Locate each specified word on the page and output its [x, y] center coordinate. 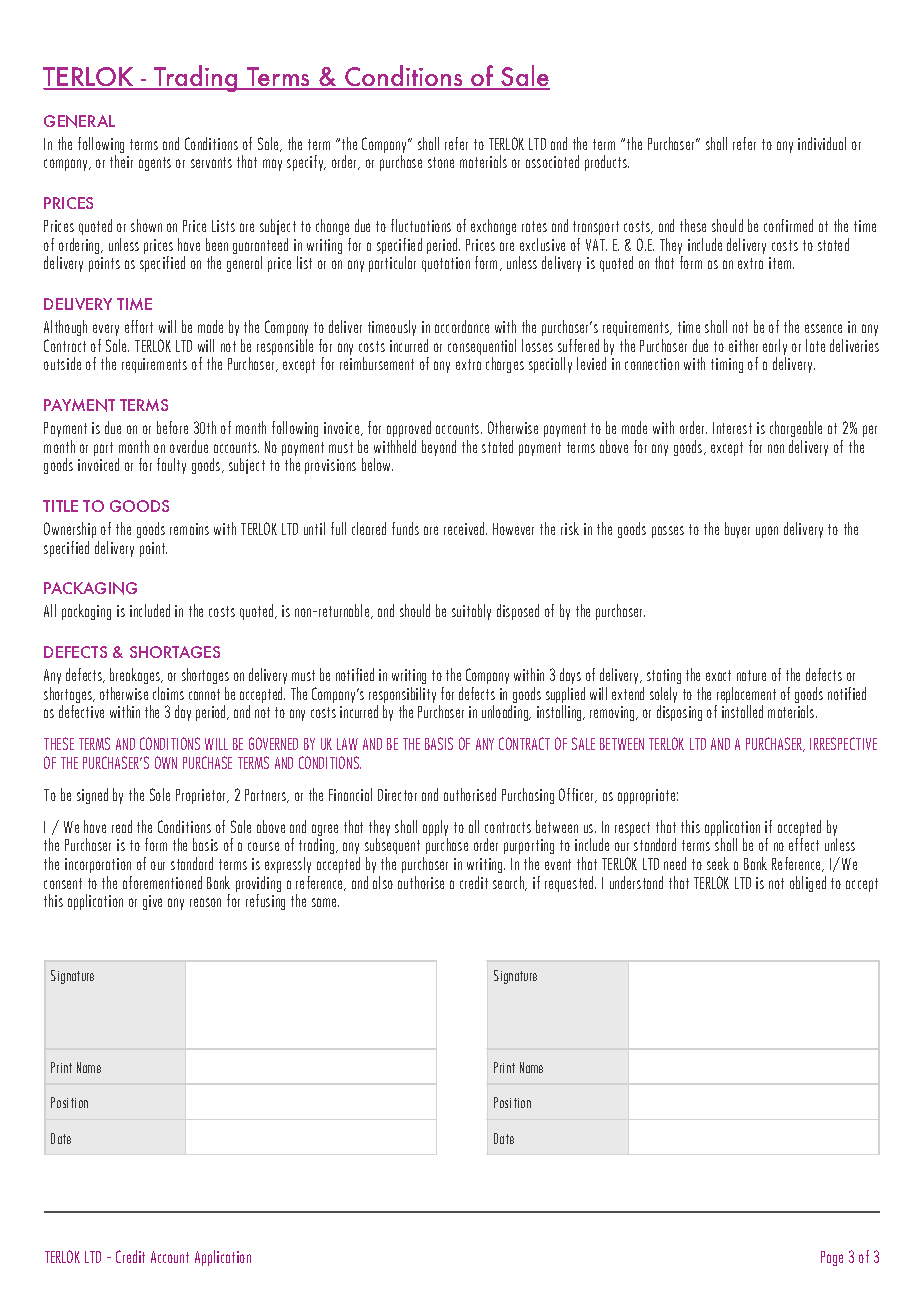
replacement [745, 696]
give [152, 902]
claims [168, 693]
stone [441, 162]
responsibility [402, 696]
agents [155, 164]
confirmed [788, 225]
